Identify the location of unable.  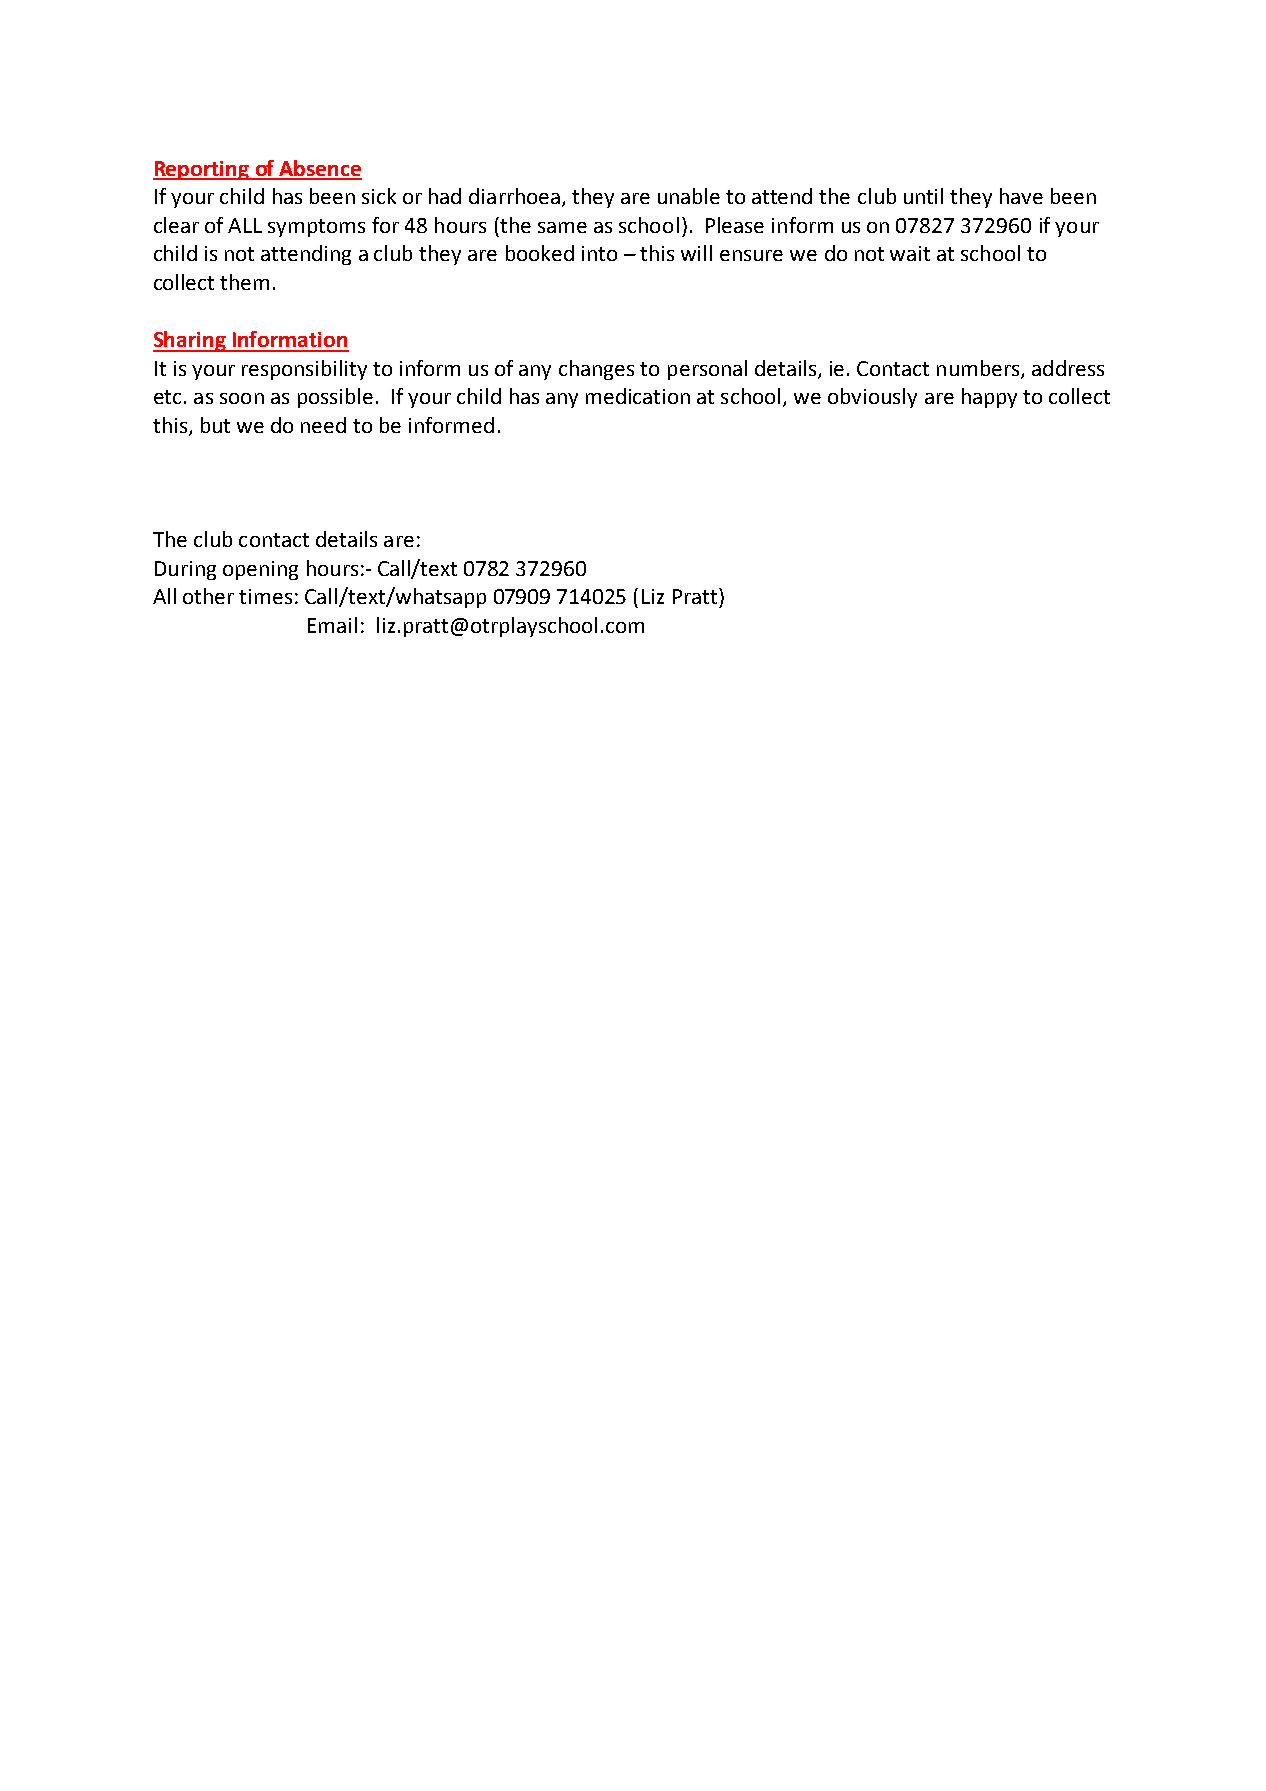
(689, 196).
